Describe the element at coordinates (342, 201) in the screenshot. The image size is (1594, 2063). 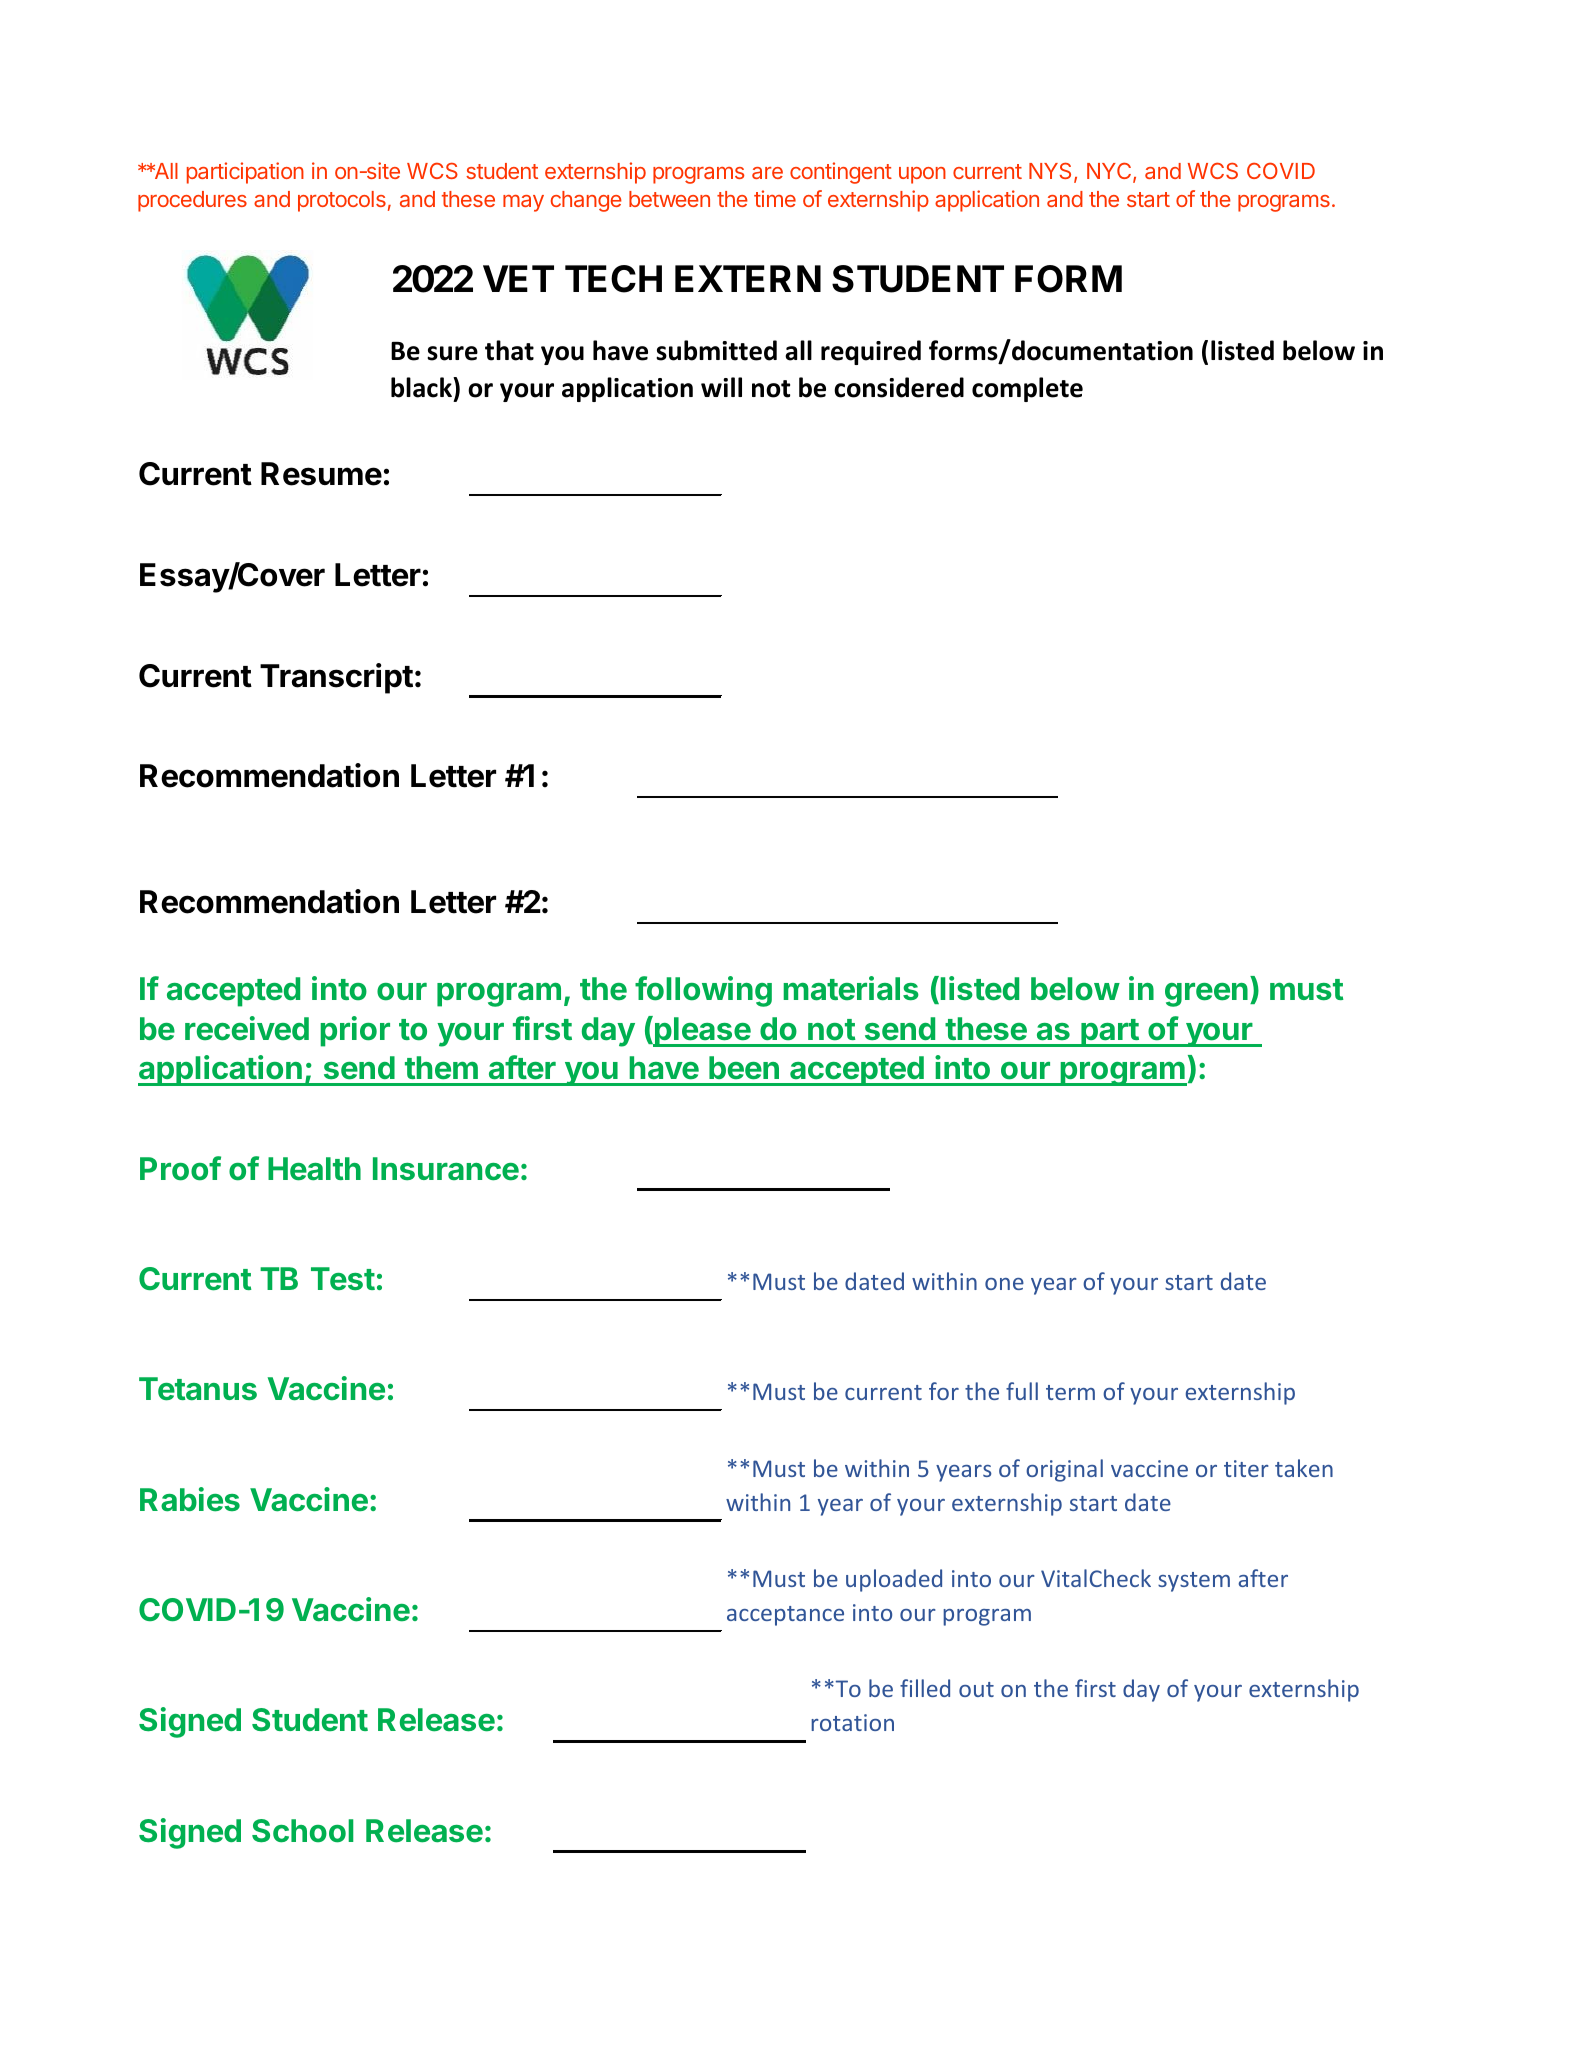
I see `protocols` at that location.
